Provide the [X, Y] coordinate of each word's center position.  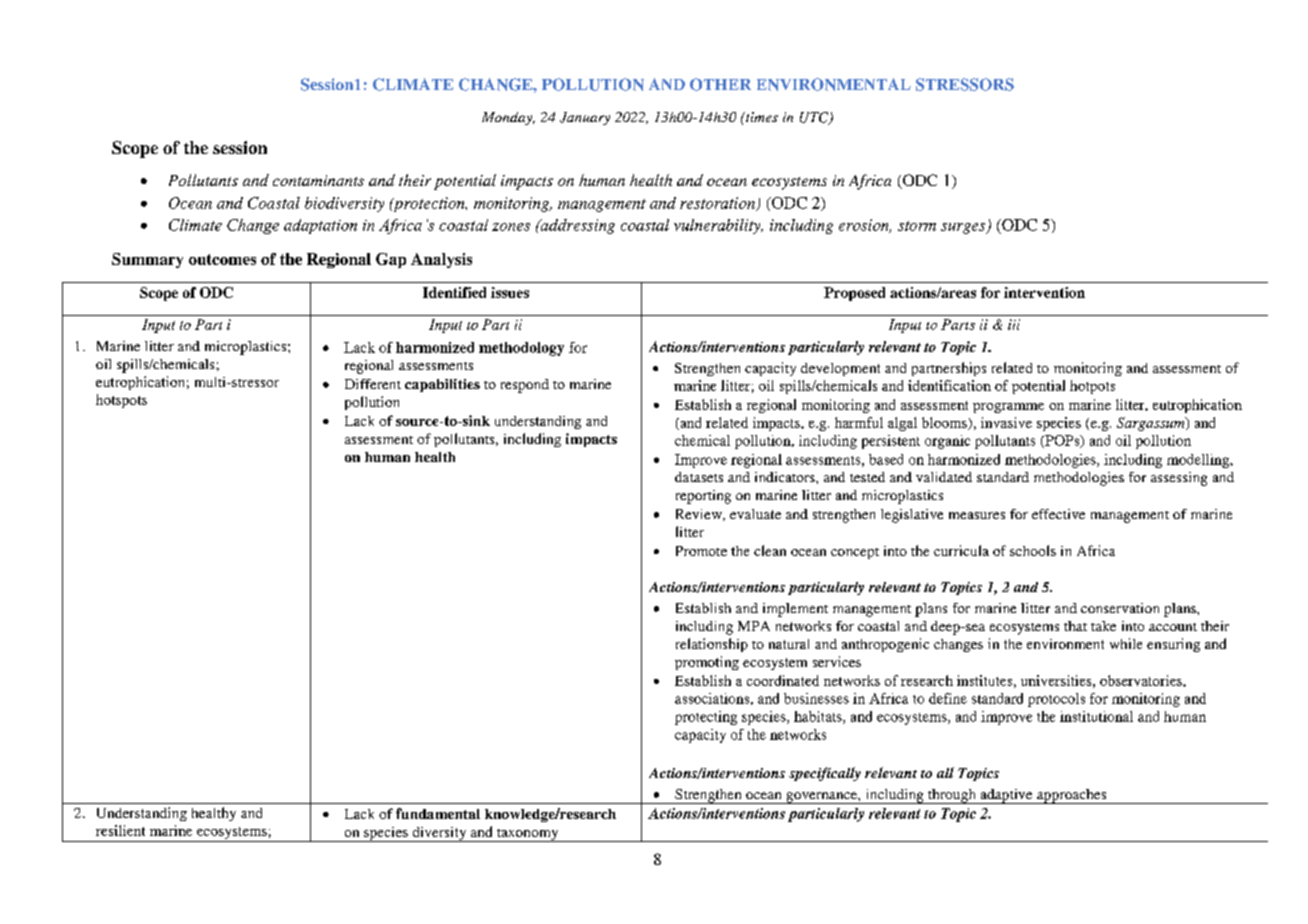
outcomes [222, 259]
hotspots [121, 401]
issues [510, 292]
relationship [712, 645]
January [585, 118]
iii [1014, 324]
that [1075, 626]
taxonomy [527, 835]
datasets [699, 477]
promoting [707, 663]
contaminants [318, 180]
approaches [1072, 796]
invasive [1006, 422]
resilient [120, 830]
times [761, 117]
